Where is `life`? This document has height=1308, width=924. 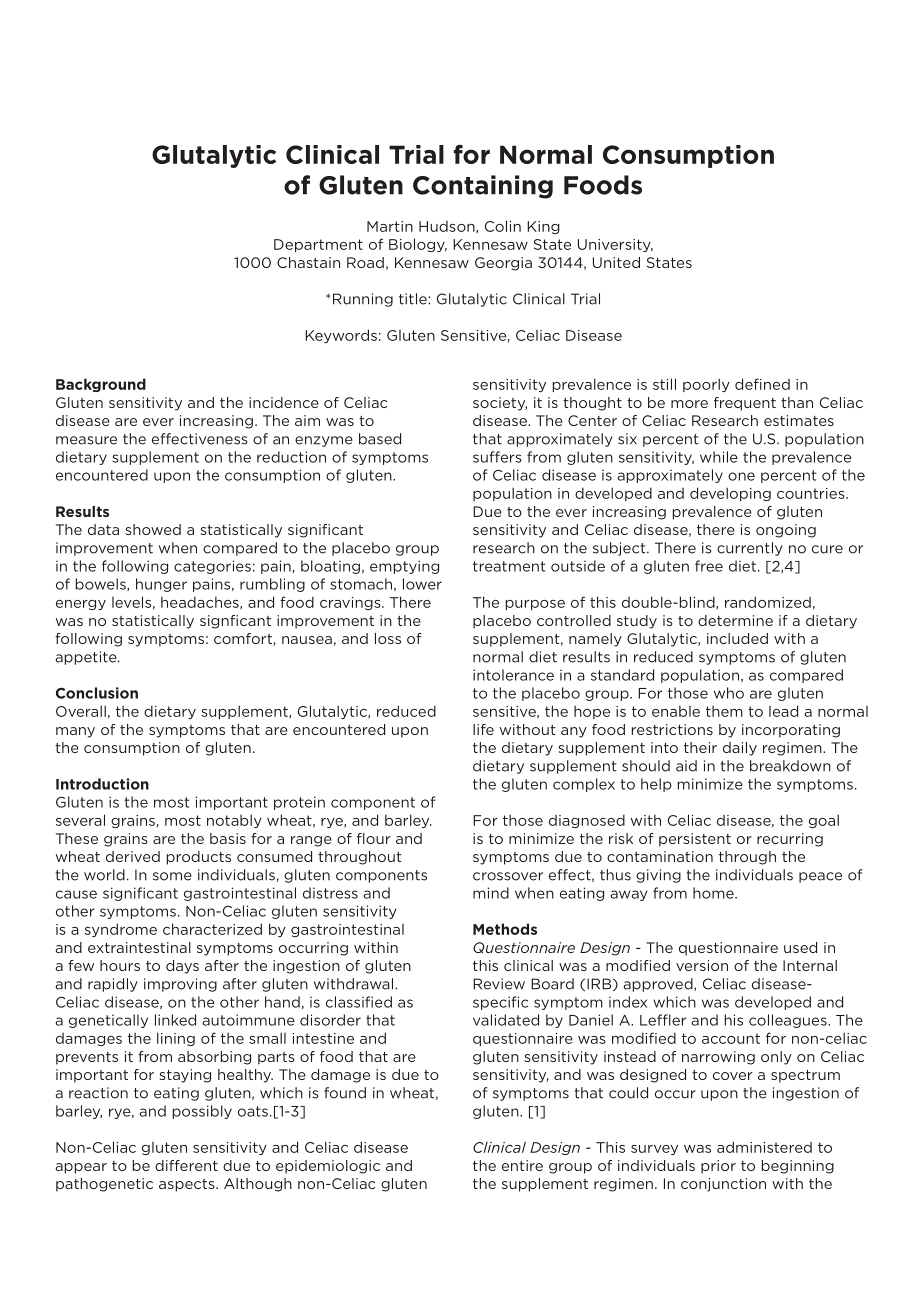
life is located at coordinates (483, 729).
